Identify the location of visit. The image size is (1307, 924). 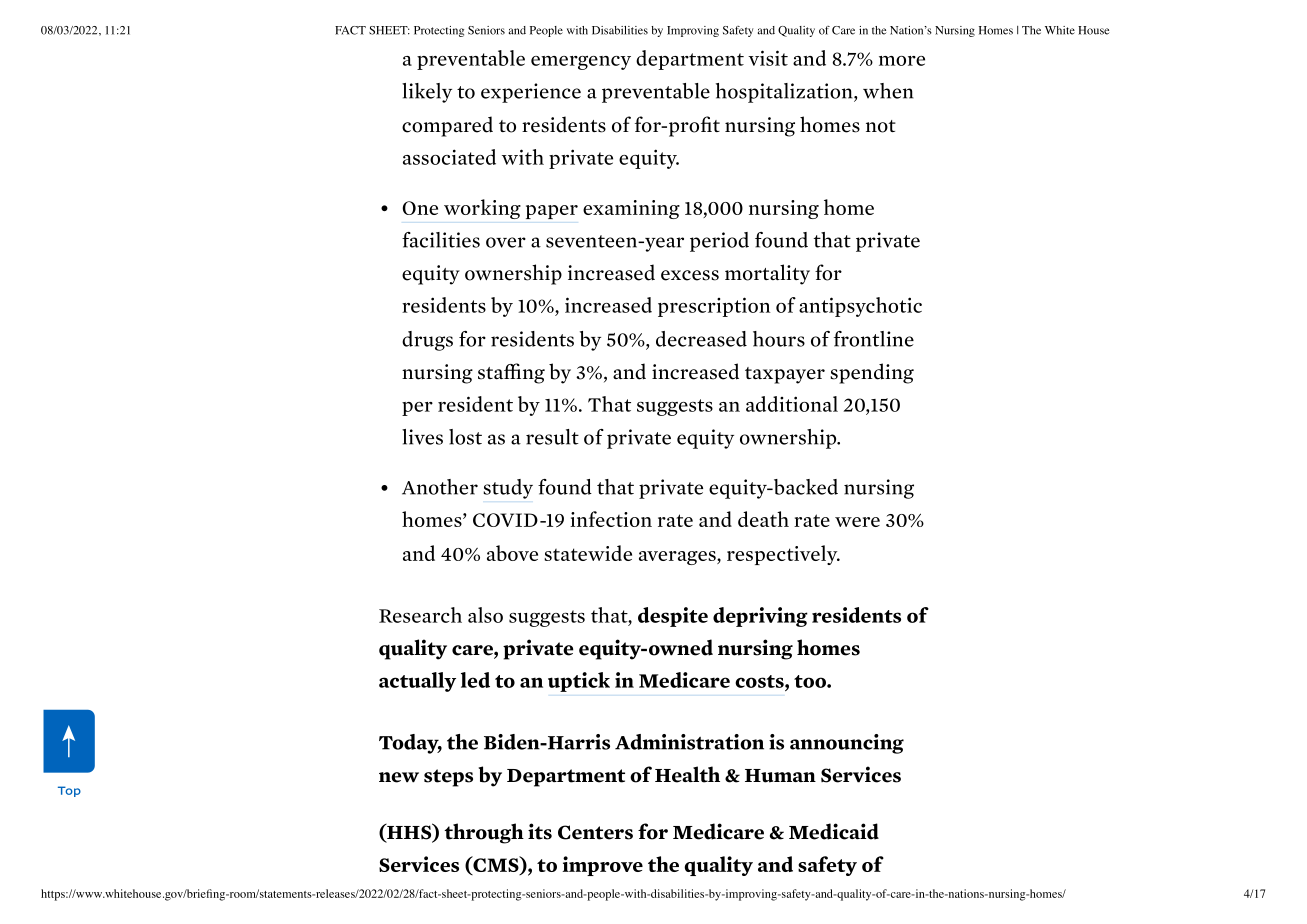
(768, 58).
